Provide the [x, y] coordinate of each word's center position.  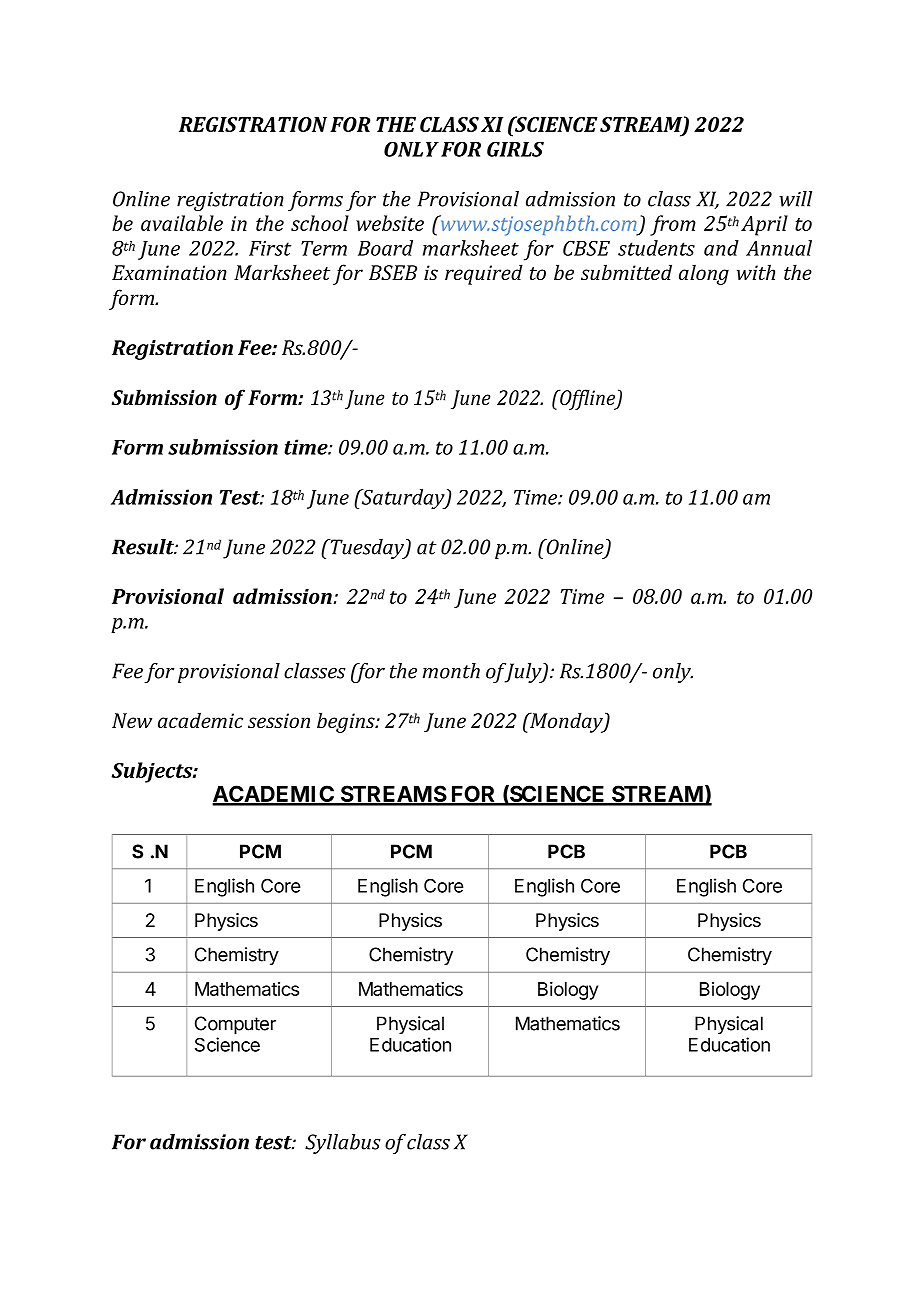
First [270, 248]
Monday [566, 722]
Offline [588, 399]
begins [347, 722]
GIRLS [515, 149]
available [182, 223]
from [673, 225]
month [451, 671]
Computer [235, 1025]
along [704, 274]
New [132, 720]
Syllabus [343, 1144]
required [484, 274]
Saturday [403, 499]
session [279, 720]
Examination [169, 272]
